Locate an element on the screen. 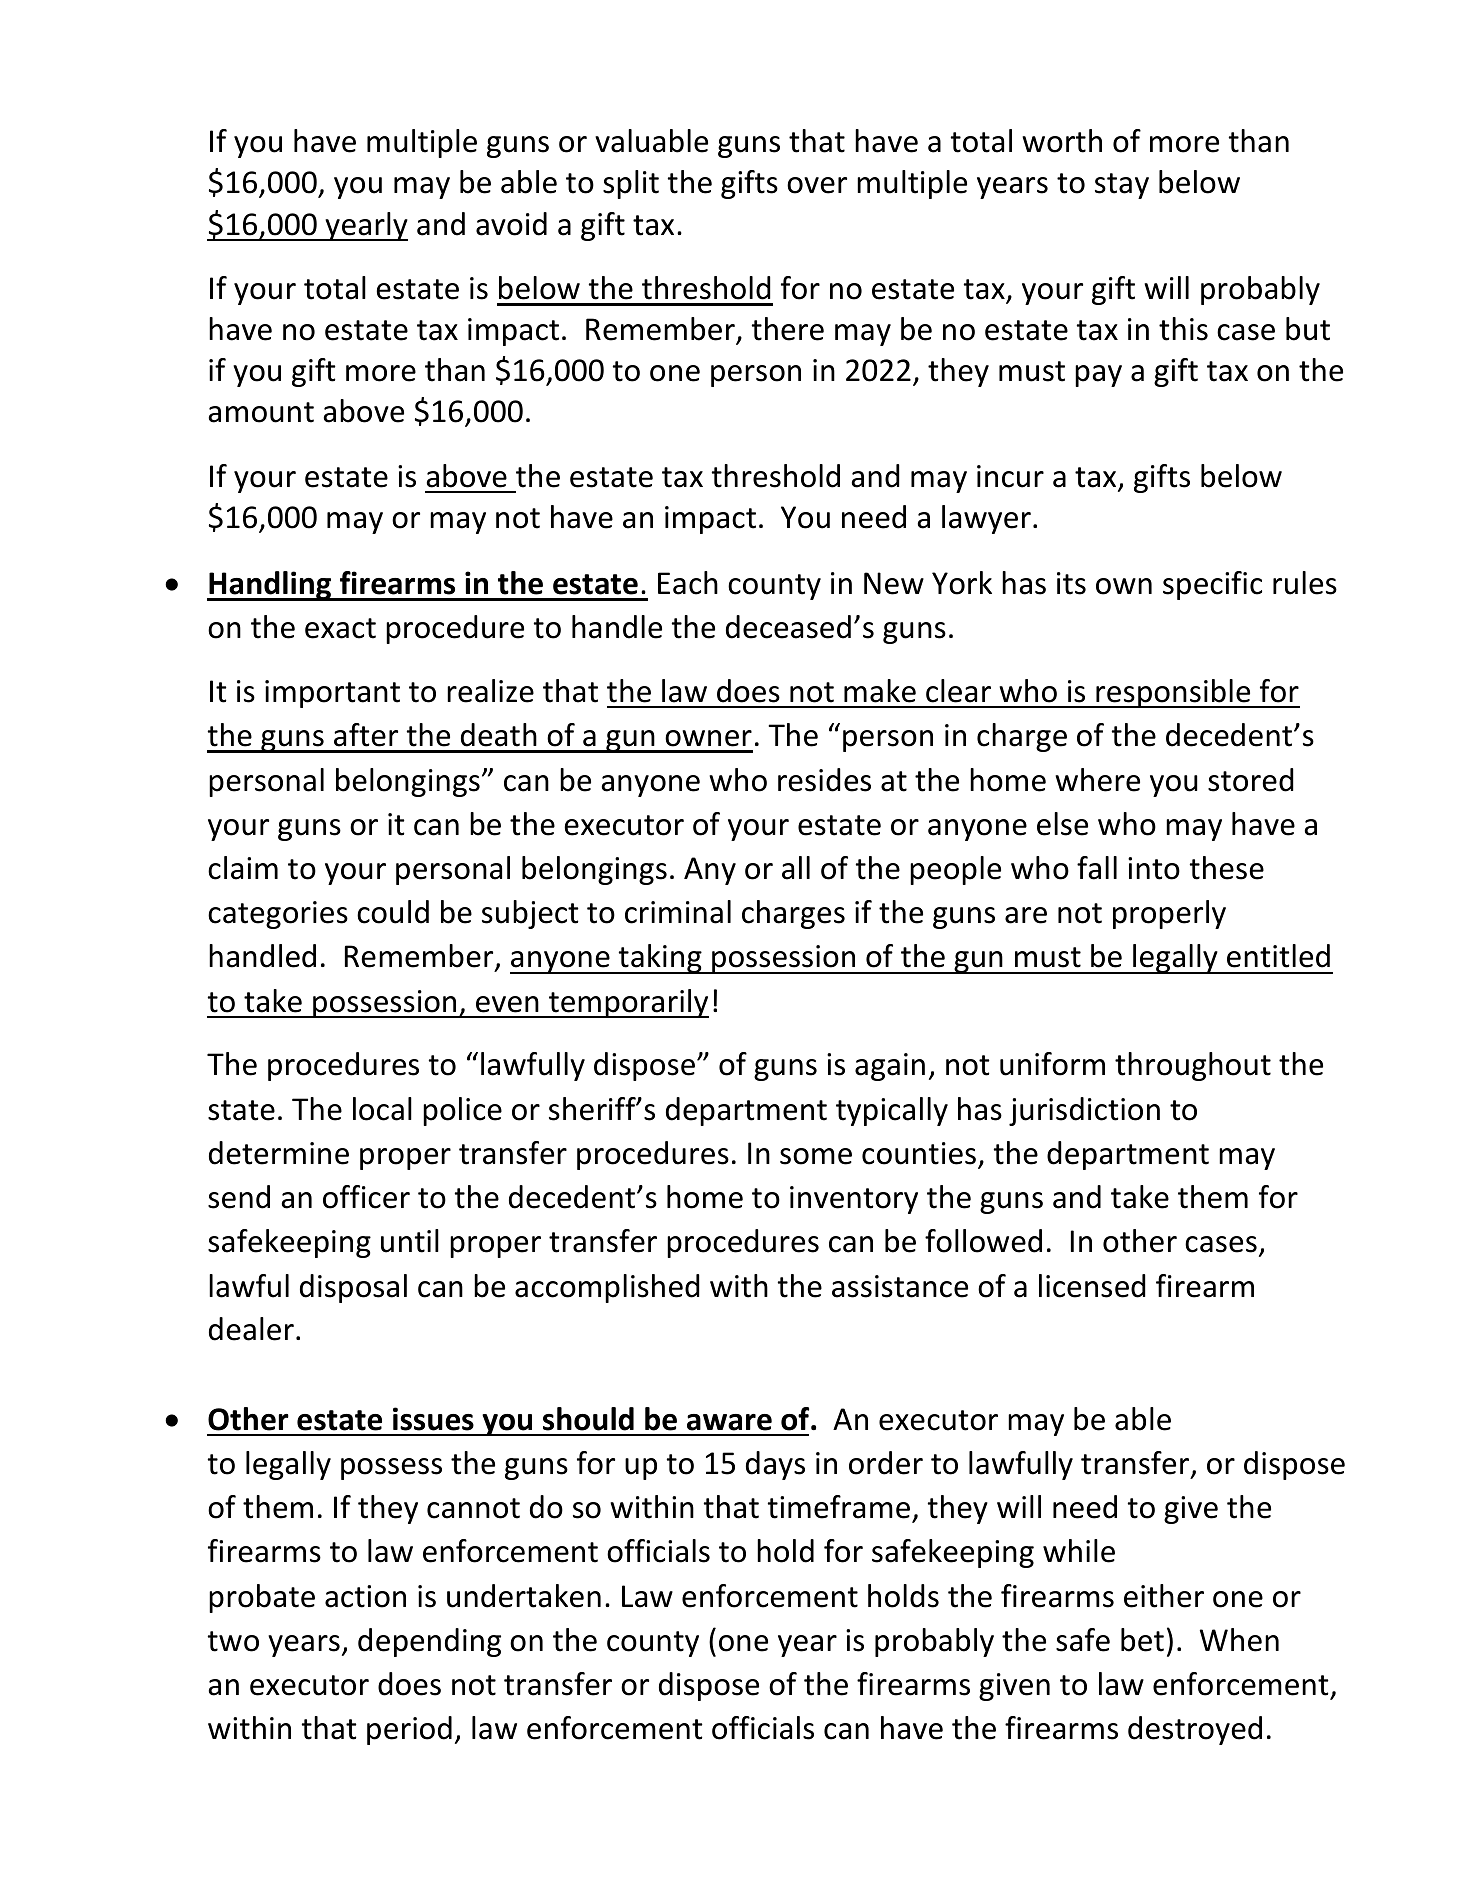 This screenshot has height=1901, width=1469. avoid is located at coordinates (511, 224).
